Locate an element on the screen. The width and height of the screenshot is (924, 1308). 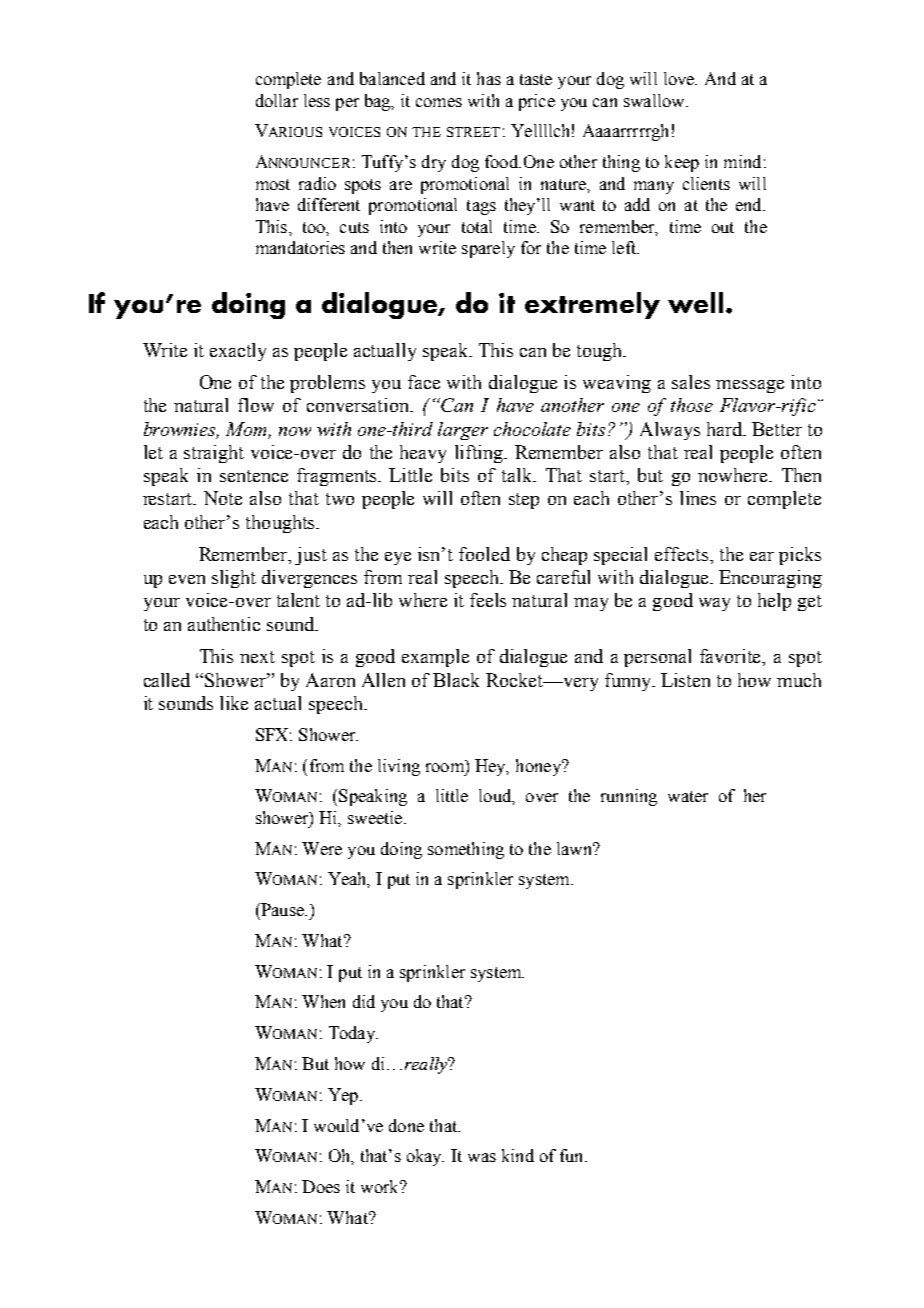
mind is located at coordinates (742, 161).
